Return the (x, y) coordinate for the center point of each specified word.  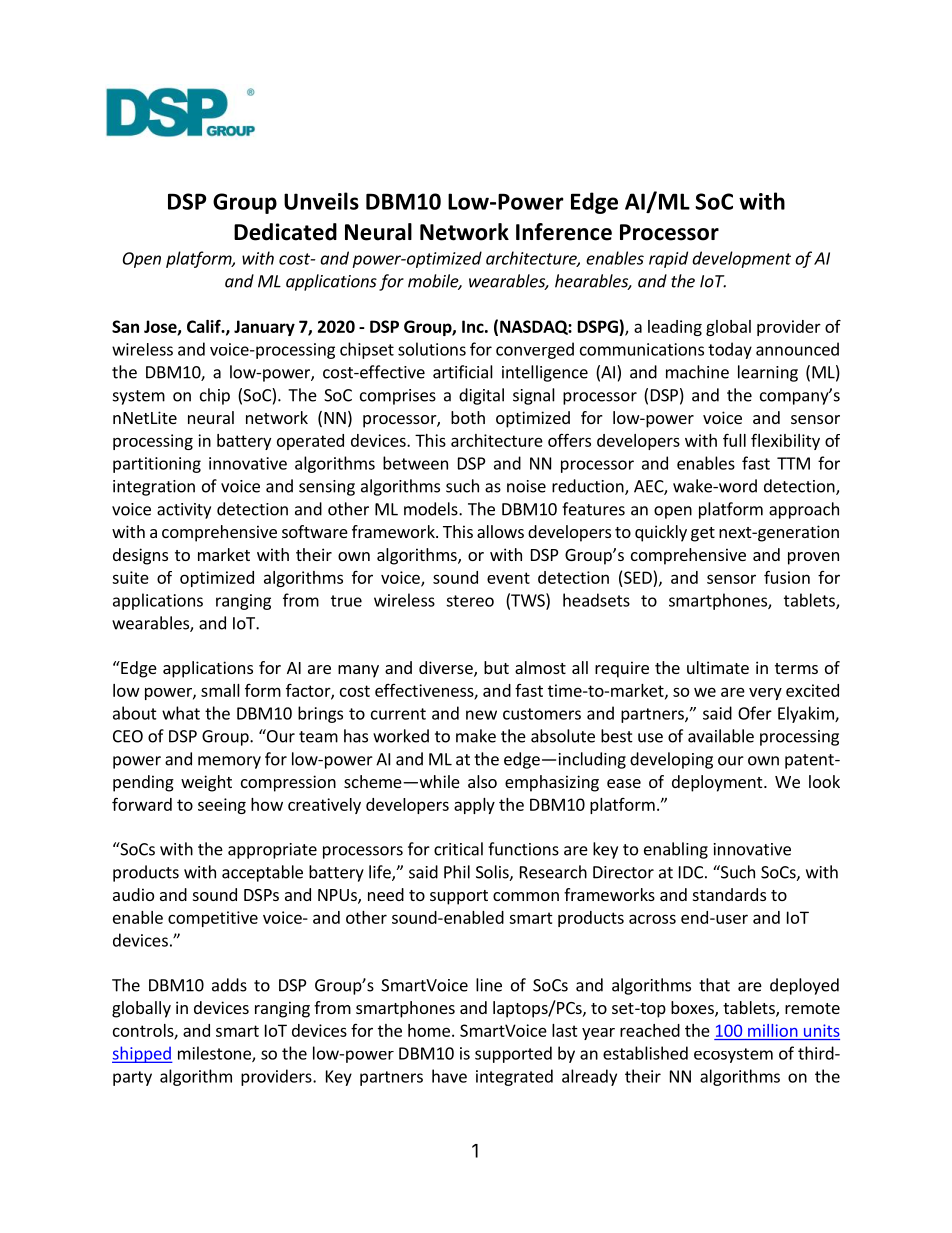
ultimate (718, 667)
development (741, 259)
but (496, 667)
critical (458, 849)
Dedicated (285, 232)
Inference (564, 232)
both (468, 417)
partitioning (157, 465)
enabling (676, 850)
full (734, 440)
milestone (215, 1054)
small (220, 690)
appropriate (272, 851)
